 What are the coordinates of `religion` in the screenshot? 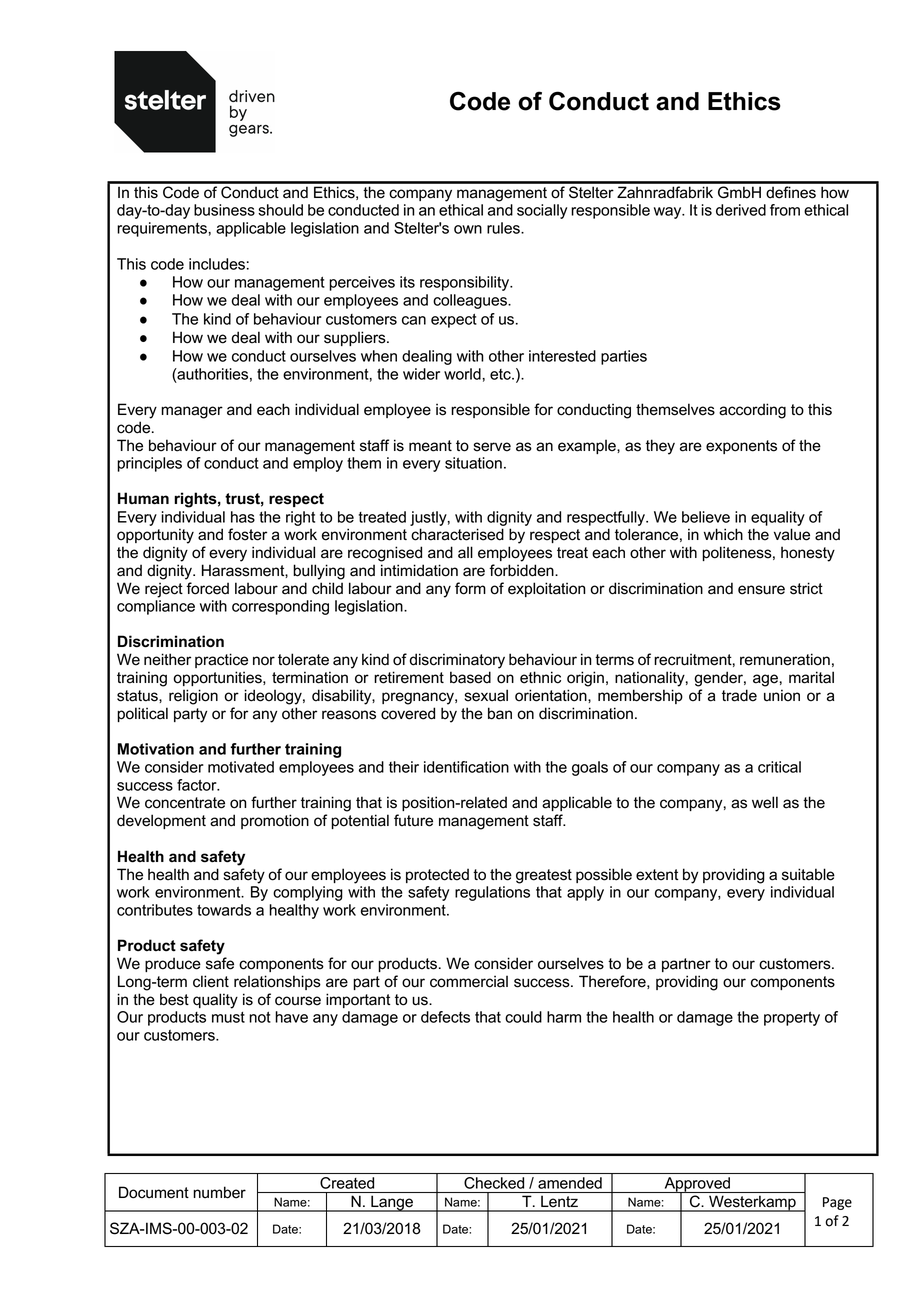 It's located at (193, 697).
